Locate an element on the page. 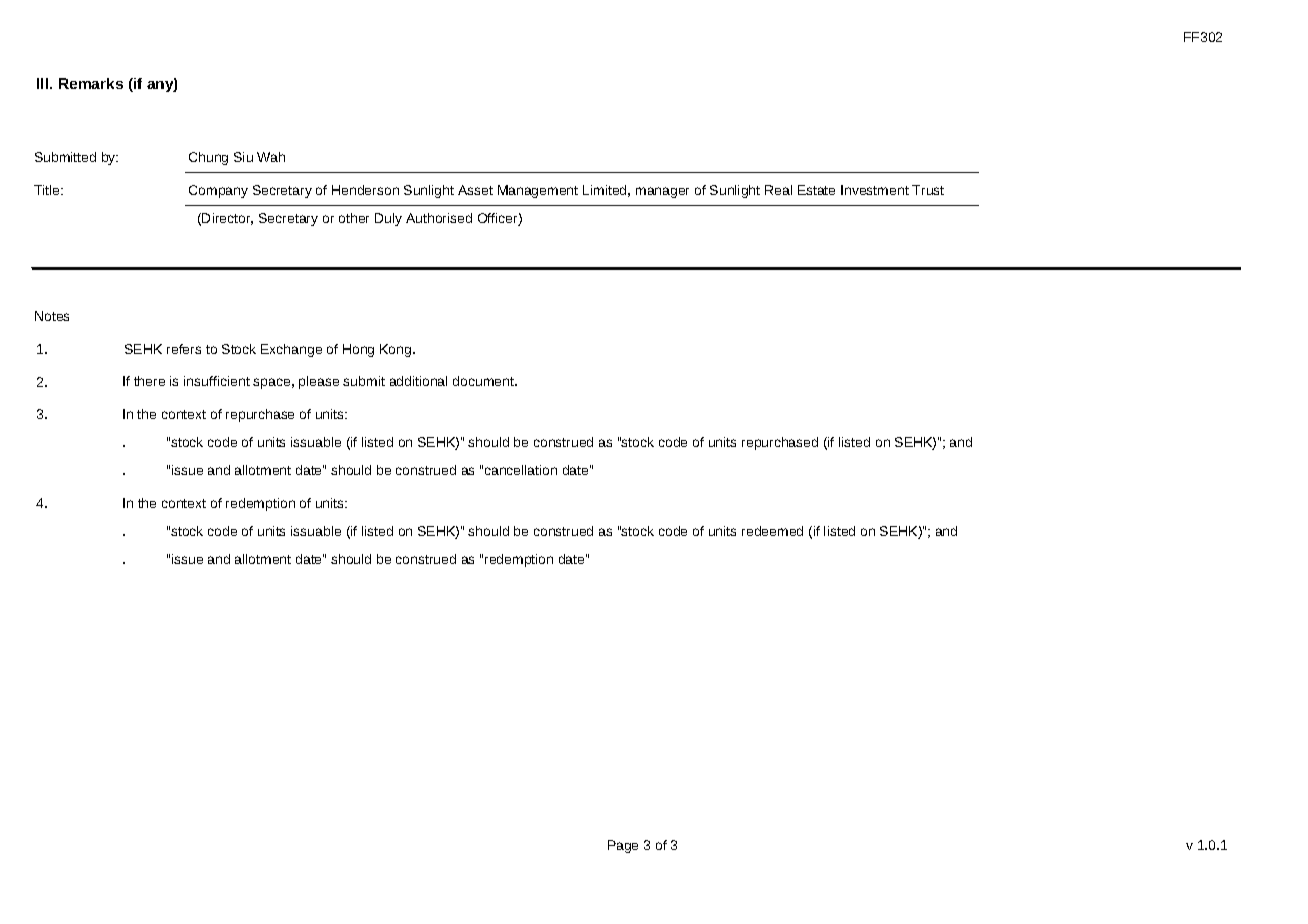 The image size is (1308, 924). Asset is located at coordinates (475, 190).
